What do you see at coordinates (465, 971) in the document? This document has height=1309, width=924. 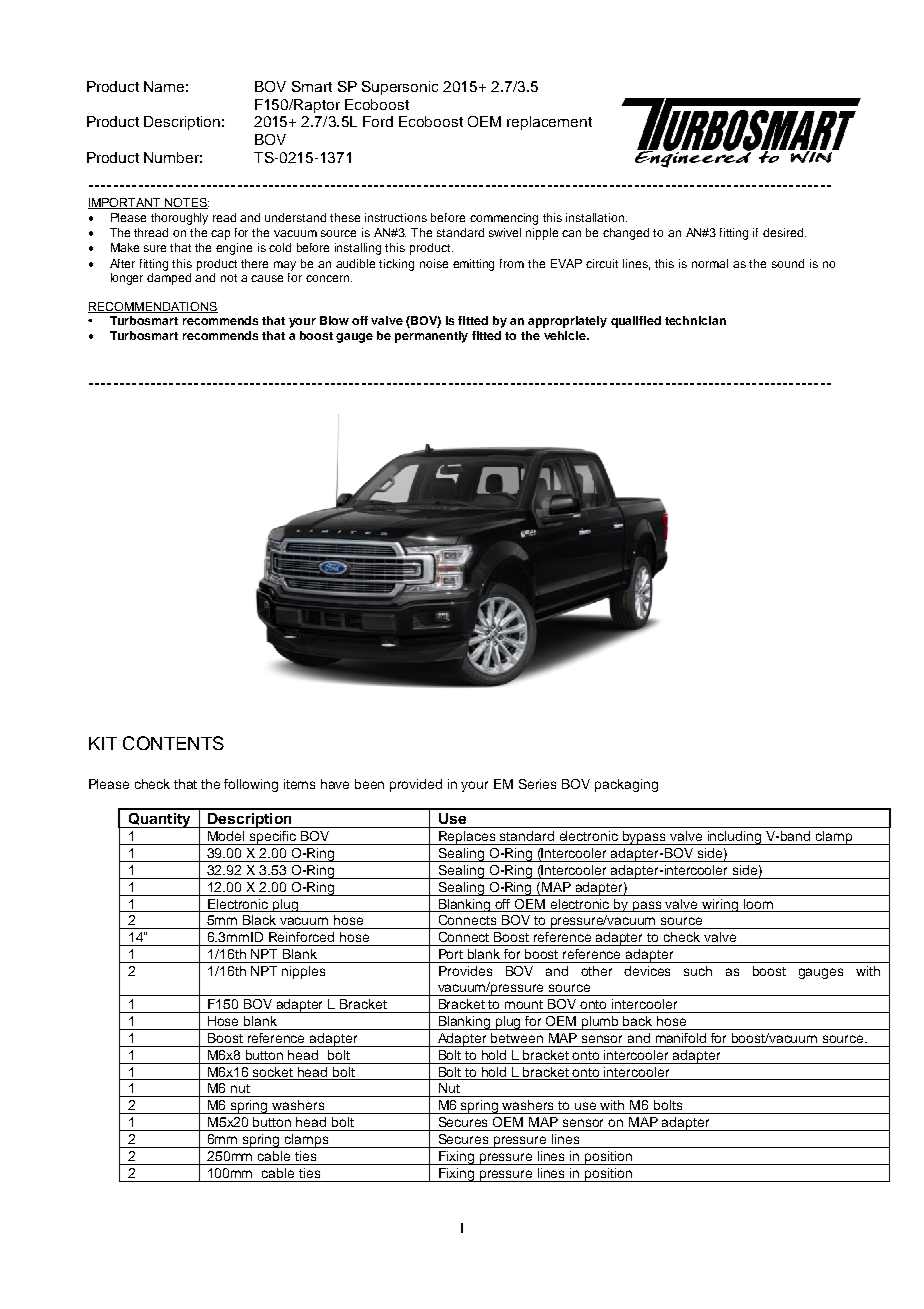 I see `Provides` at bounding box center [465, 971].
